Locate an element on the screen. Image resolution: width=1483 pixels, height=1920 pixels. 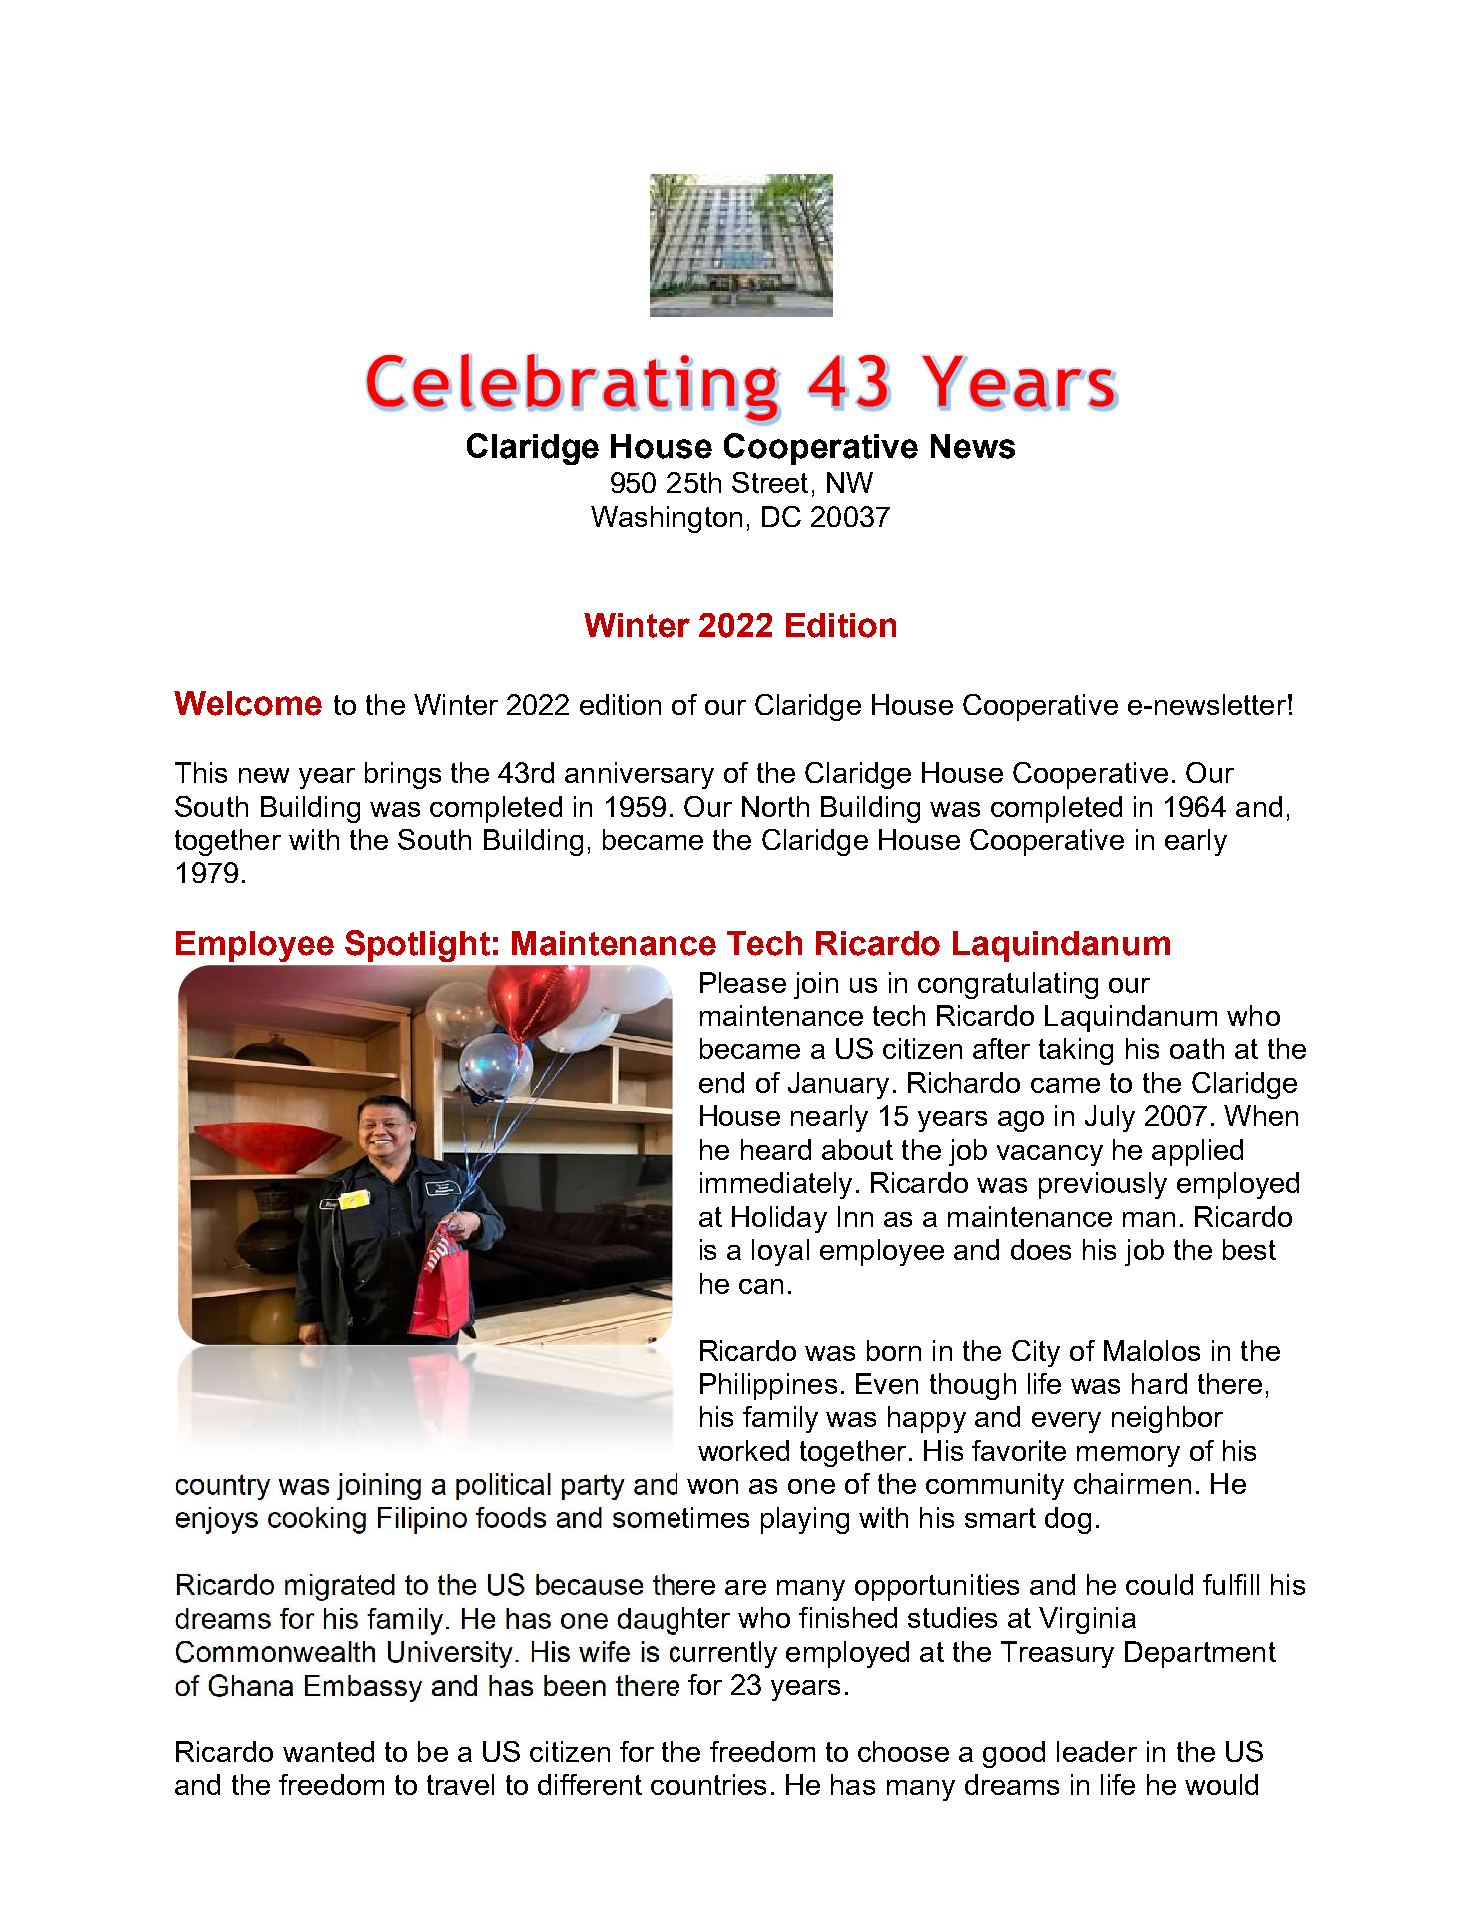
memory is located at coordinates (1128, 1456).
